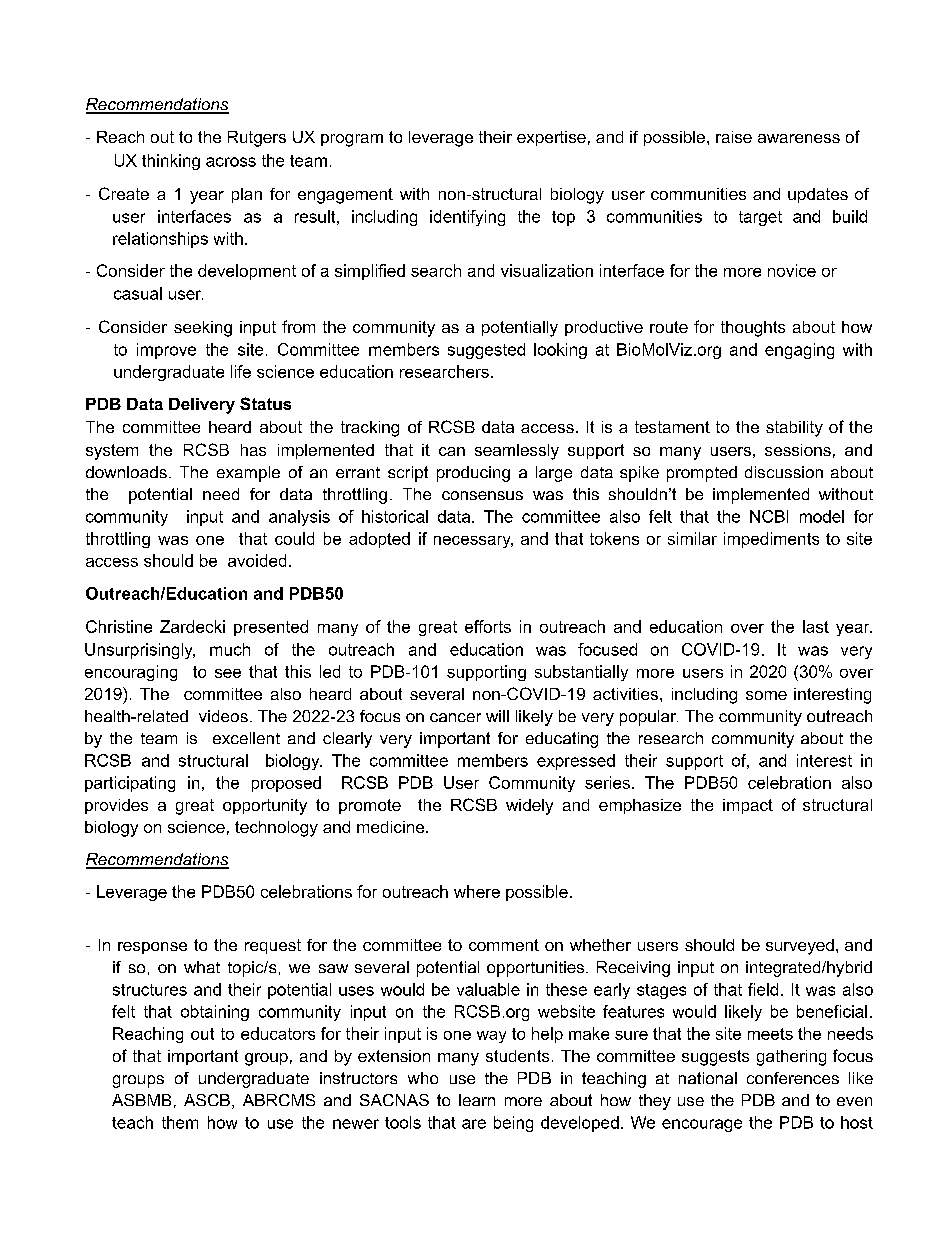  Describe the element at coordinates (180, 1122) in the screenshot. I see `them` at that location.
